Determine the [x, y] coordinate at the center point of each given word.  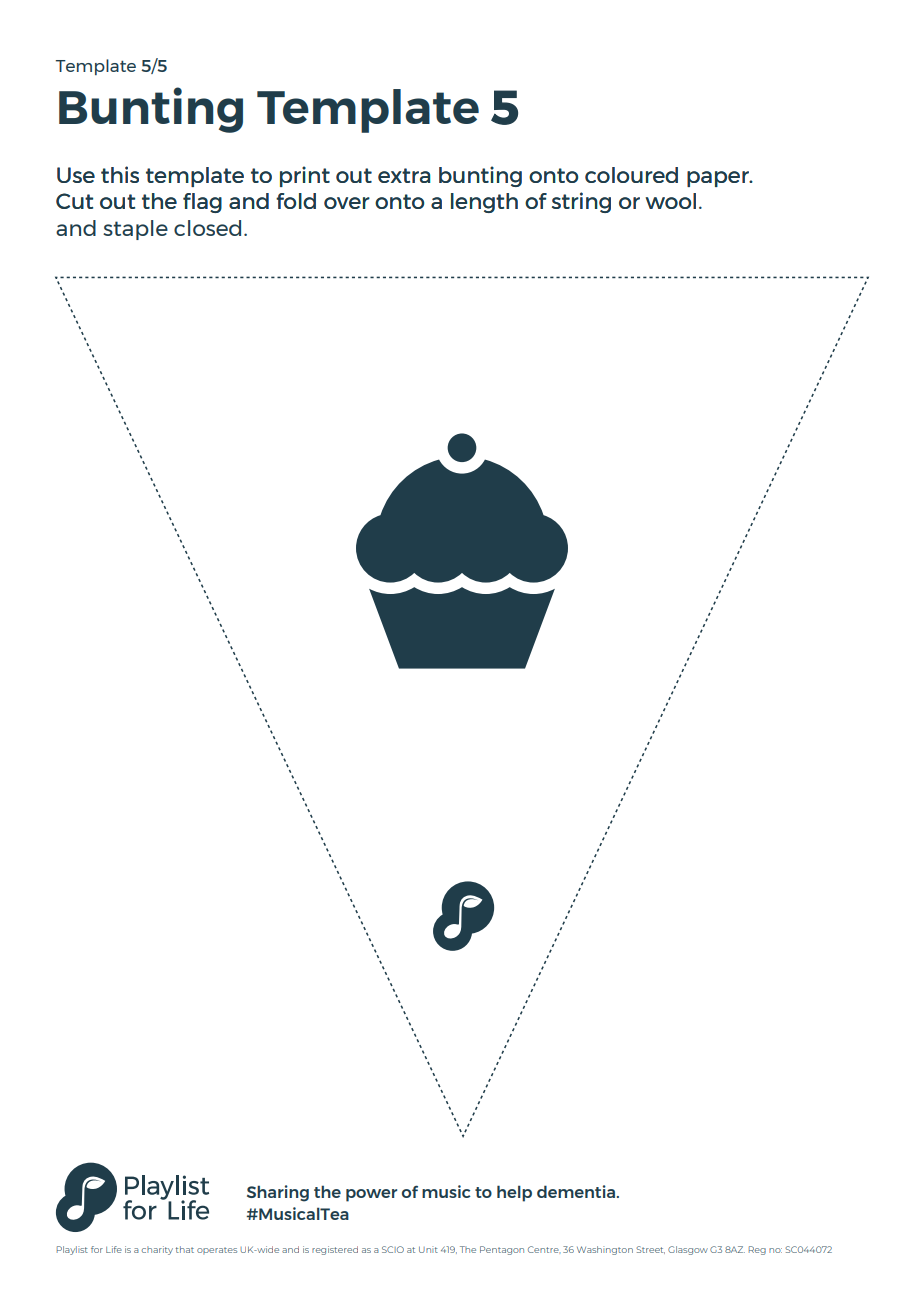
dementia [576, 1191]
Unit [428, 1249]
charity [157, 1250]
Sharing [278, 1193]
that [185, 1249]
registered [335, 1250]
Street [650, 1250]
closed [207, 228]
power [371, 1195]
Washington [605, 1250]
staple [135, 230]
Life [114, 1249]
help [514, 1193]
